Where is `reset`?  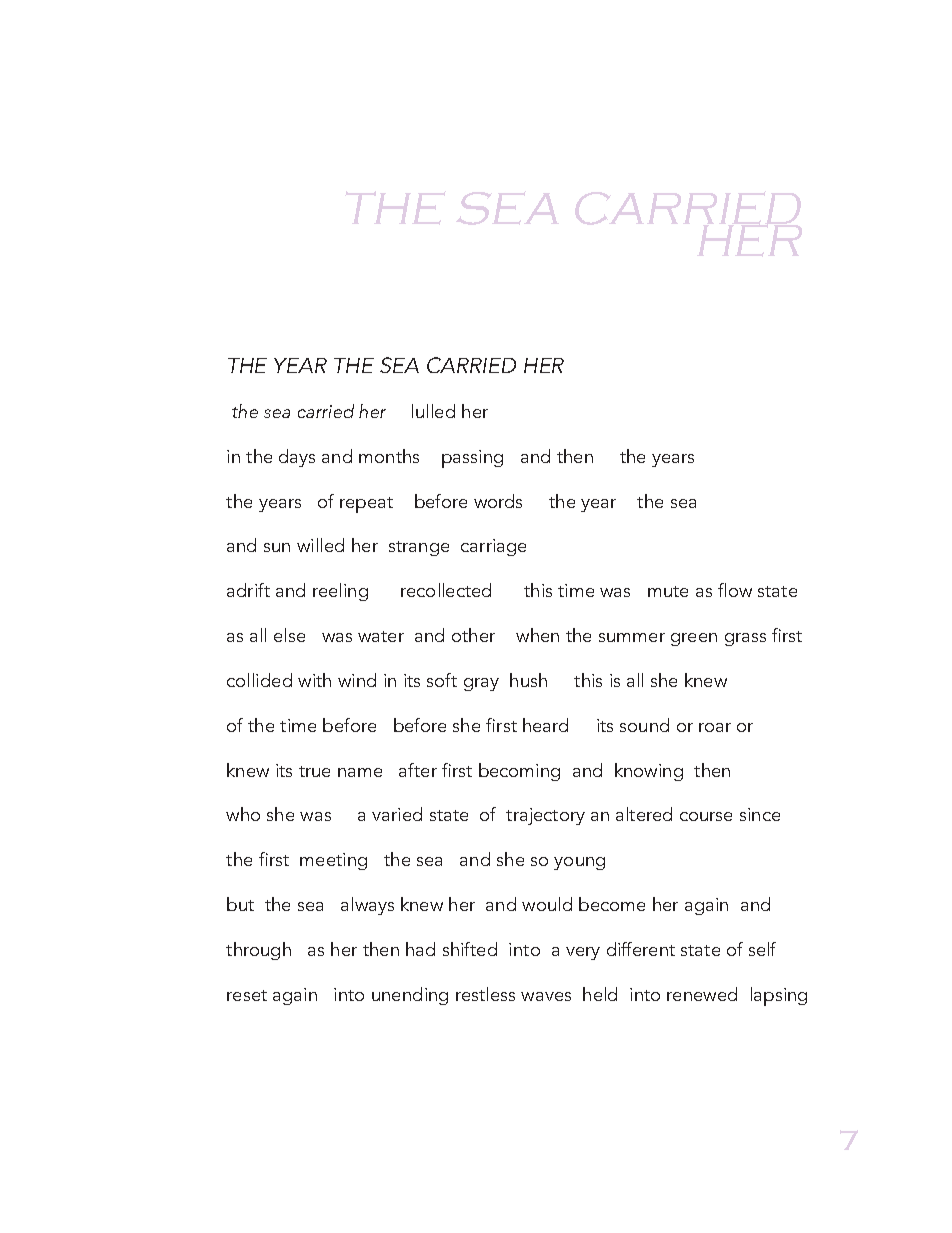 reset is located at coordinates (247, 995).
